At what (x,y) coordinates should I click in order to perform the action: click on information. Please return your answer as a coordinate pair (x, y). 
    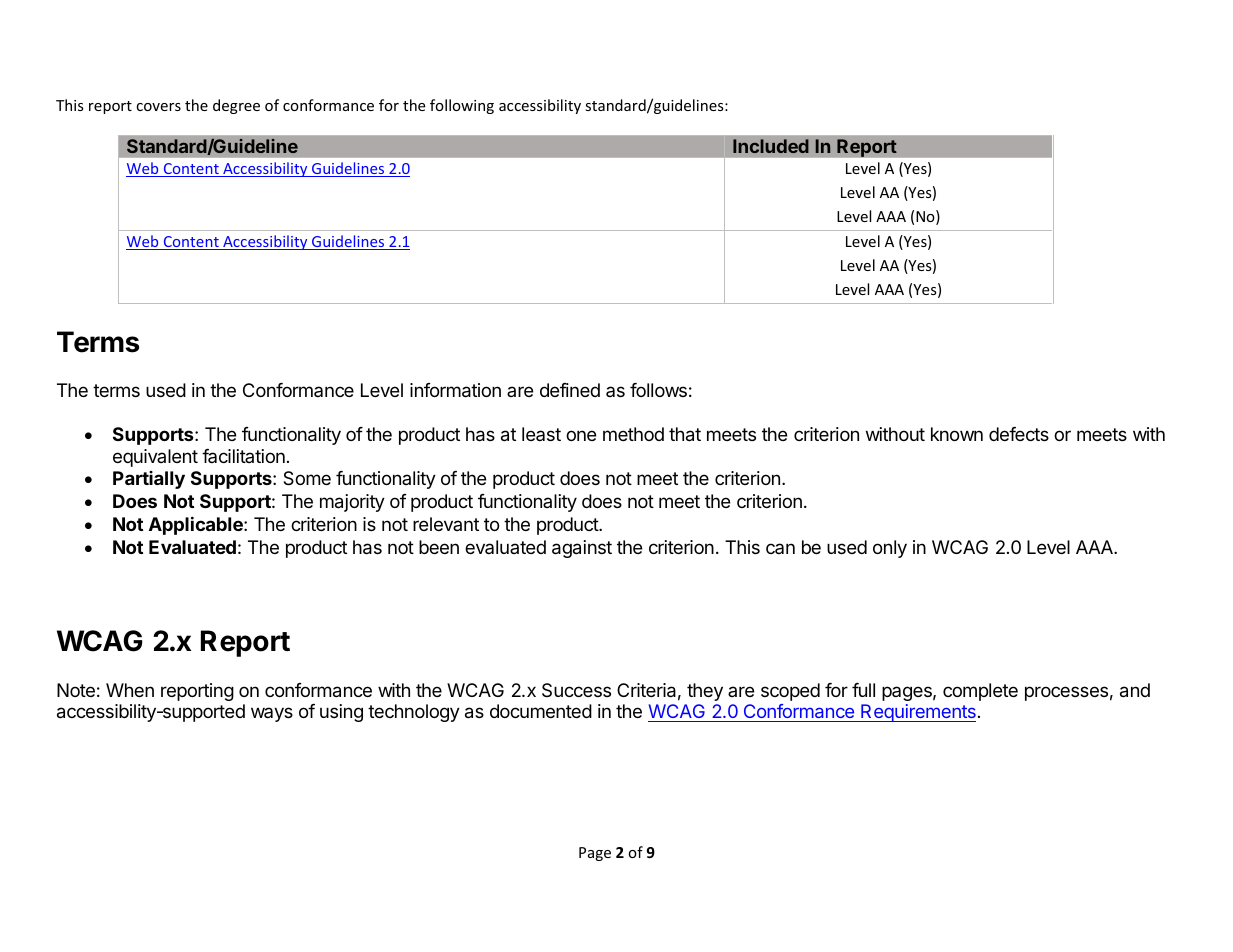
    Looking at the image, I should click on (455, 390).
